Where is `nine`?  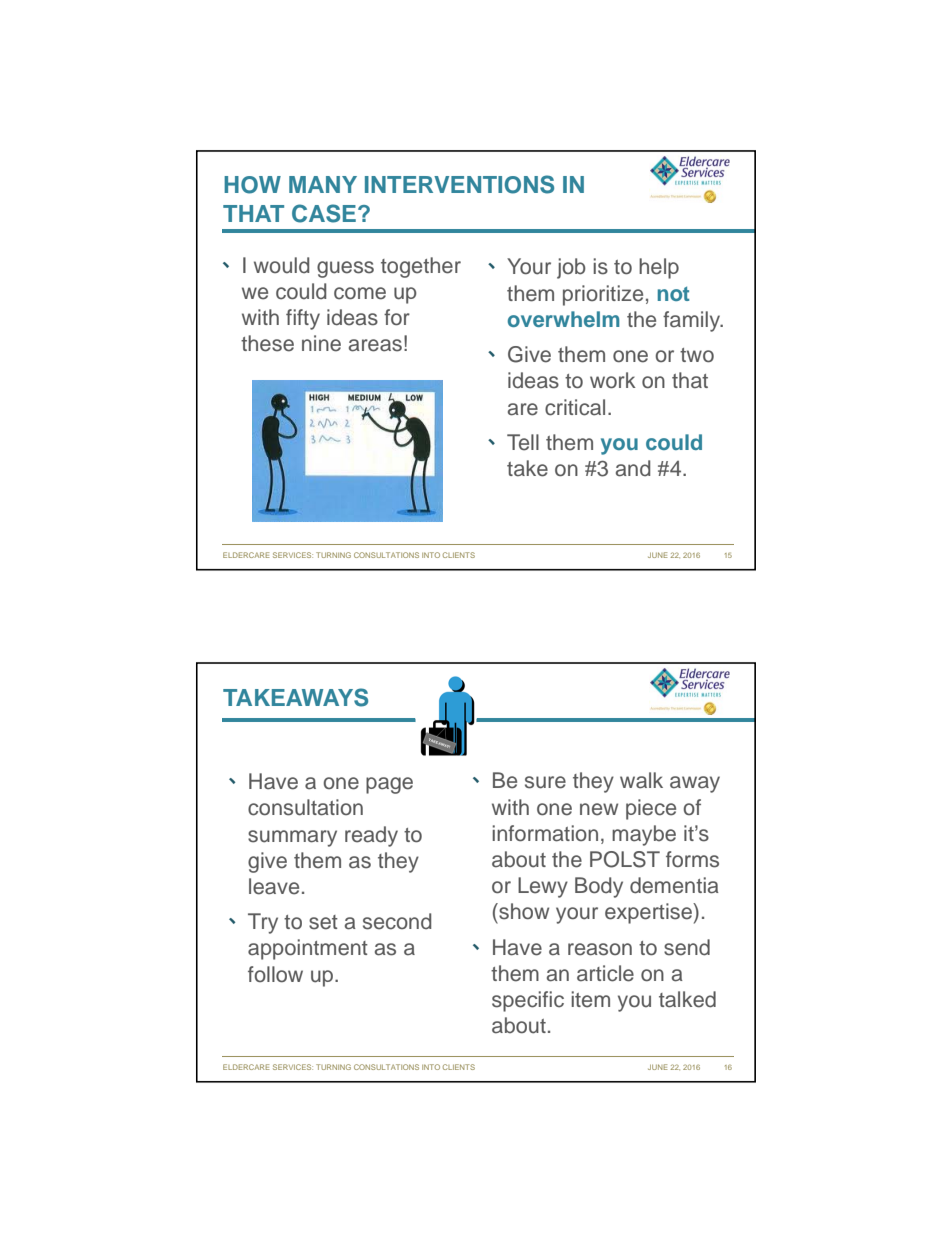 nine is located at coordinates (321, 343).
